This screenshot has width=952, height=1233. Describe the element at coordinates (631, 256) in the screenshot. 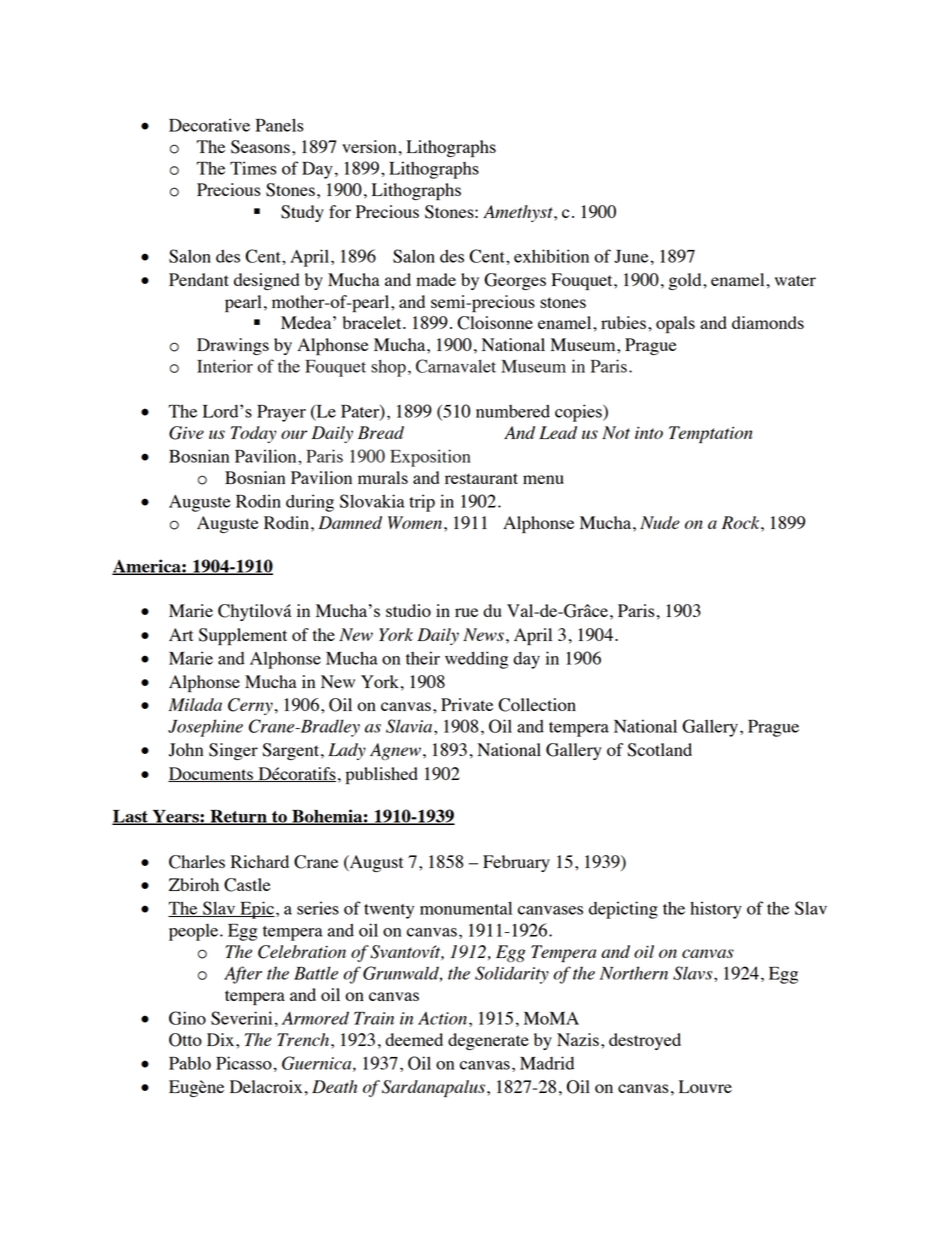

I see `June` at that location.
